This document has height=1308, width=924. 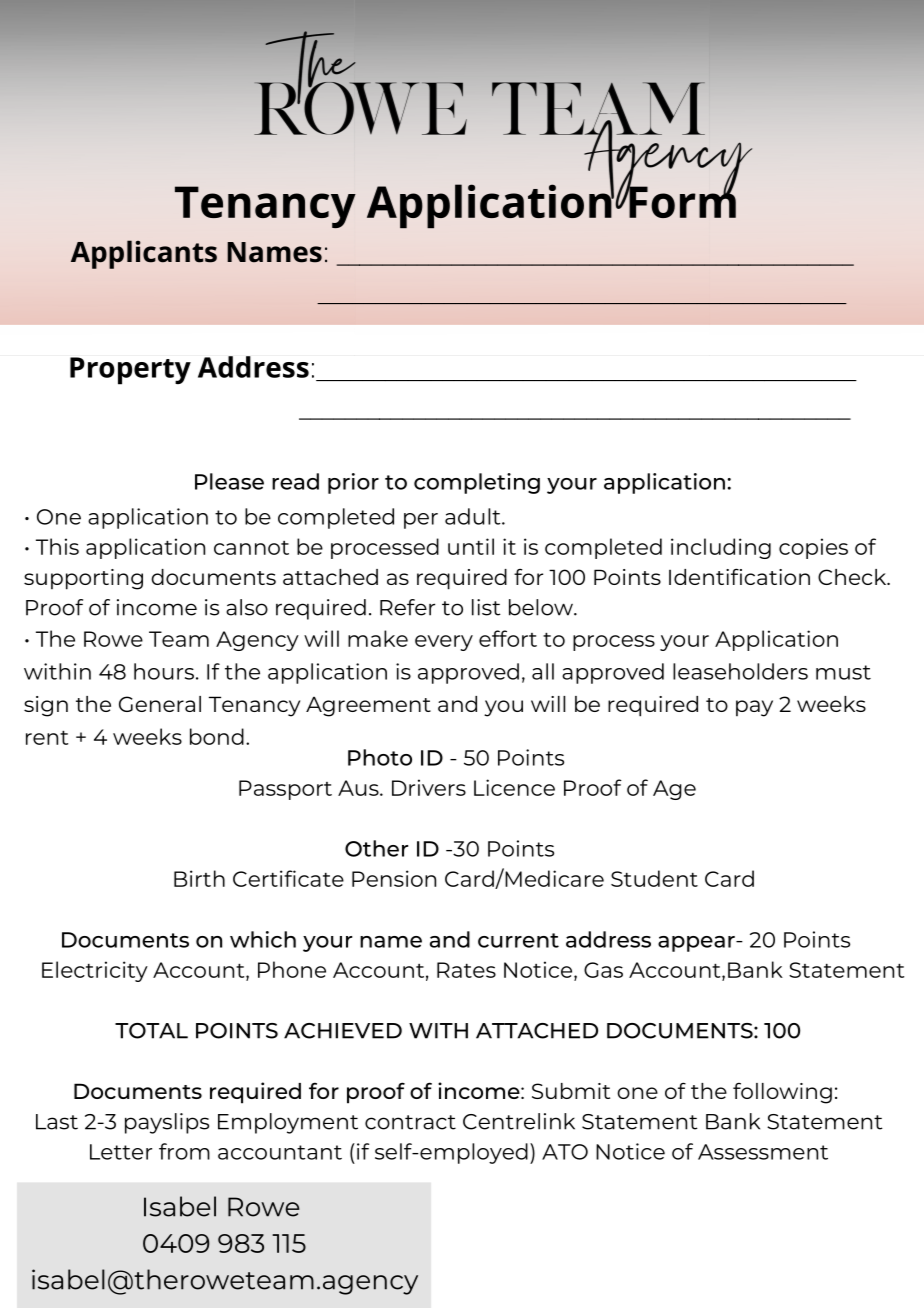 What do you see at coordinates (144, 254) in the document?
I see `Applicants` at bounding box center [144, 254].
